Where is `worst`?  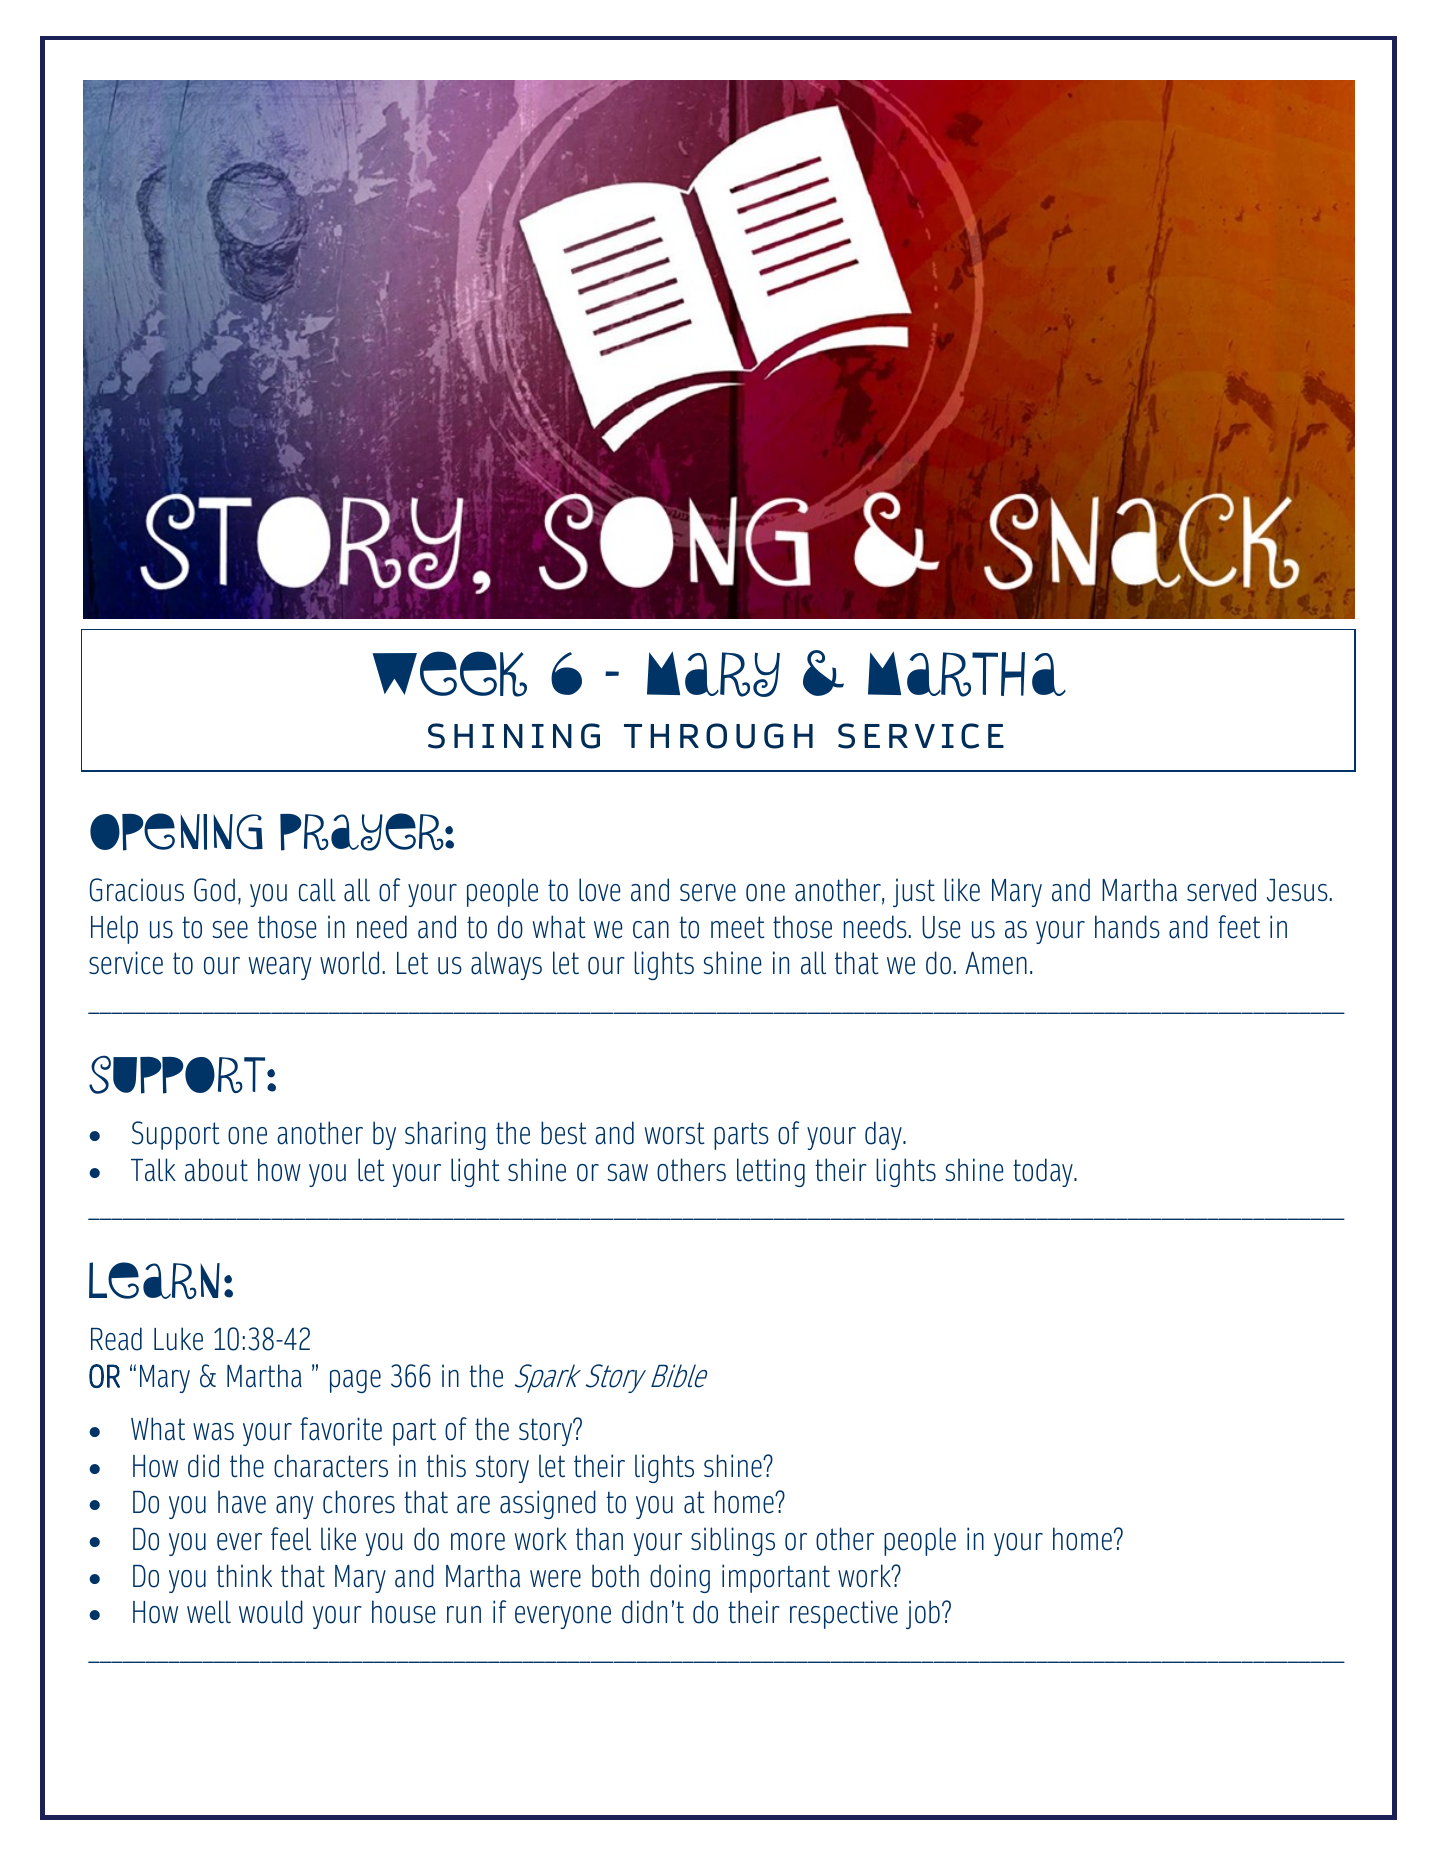
worst is located at coordinates (675, 1133).
